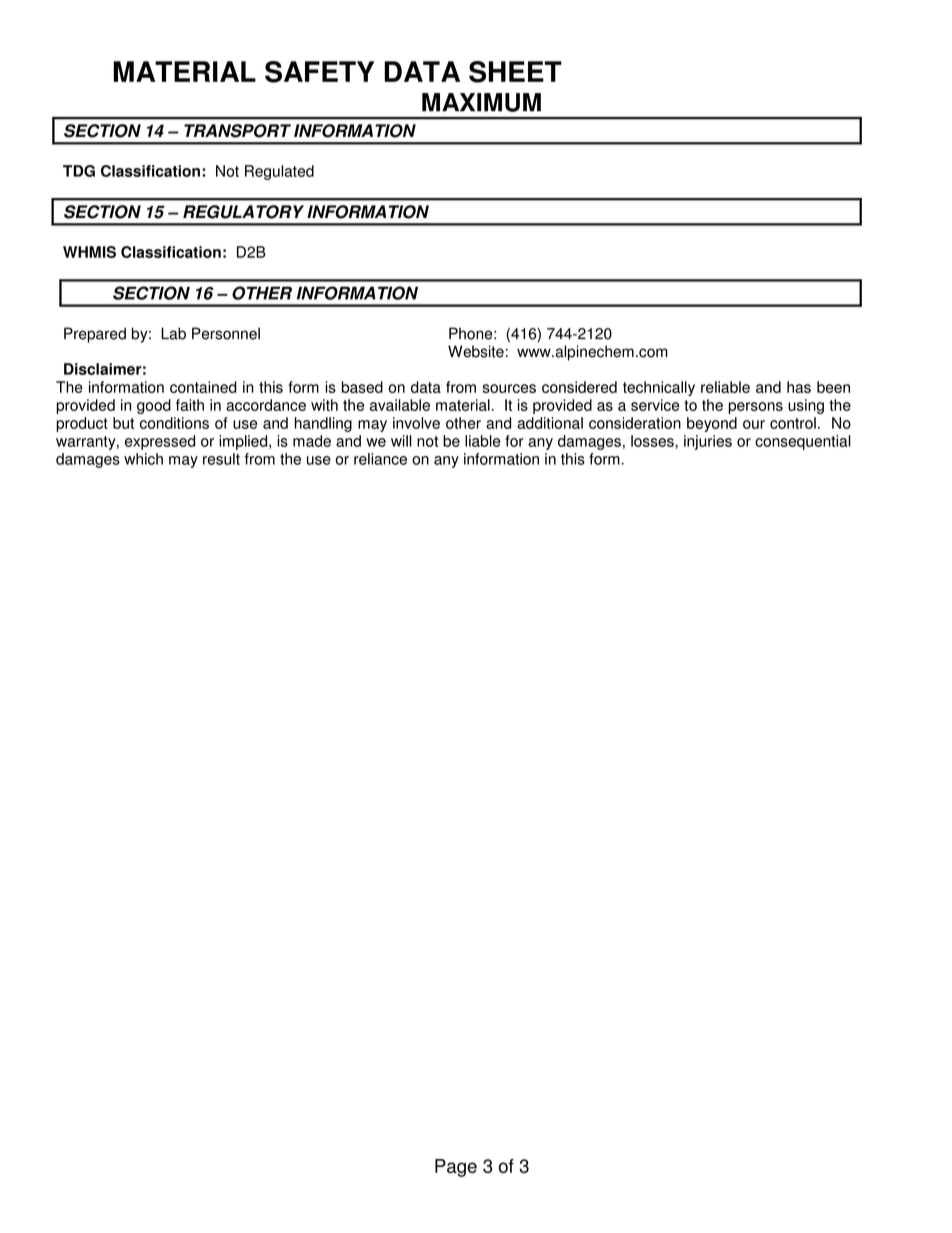 The image size is (952, 1233). Describe the element at coordinates (401, 441) in the document. I see `will` at that location.
